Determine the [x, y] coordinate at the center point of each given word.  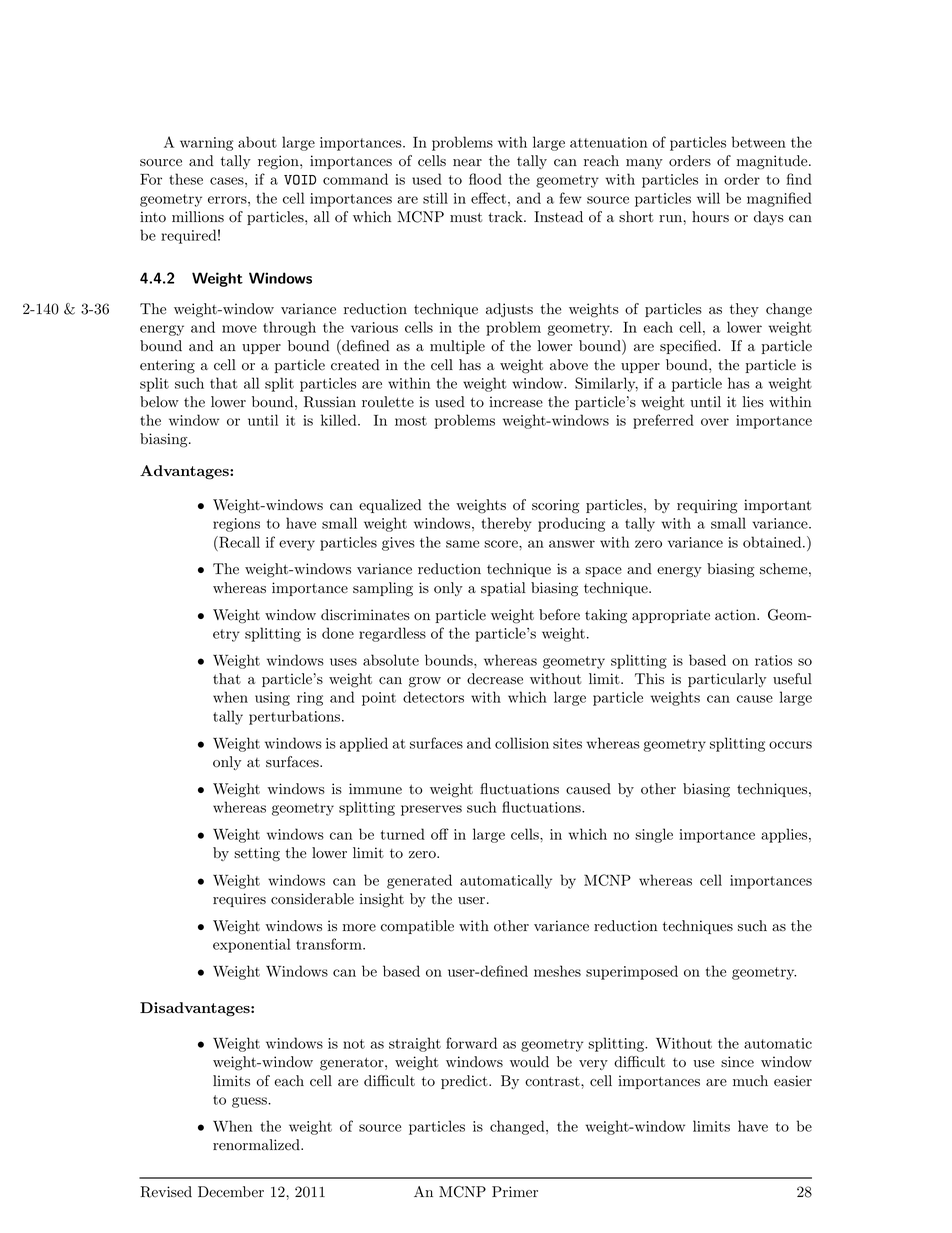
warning [207, 144]
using [272, 699]
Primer [515, 1192]
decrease [495, 679]
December [231, 1192]
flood [485, 179]
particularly [727, 680]
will [708, 198]
